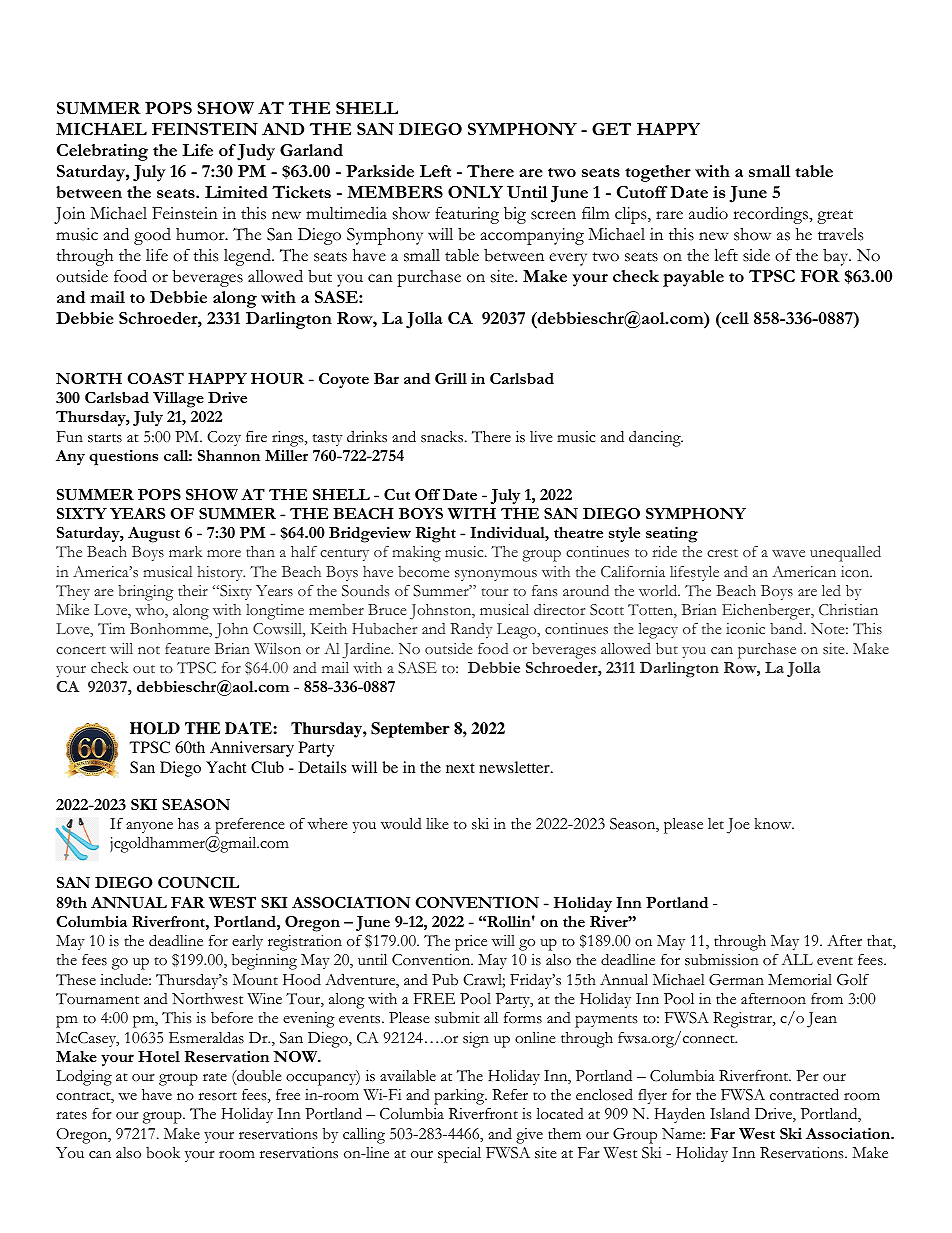 The height and width of the document is (1233, 952). What do you see at coordinates (198, 883) in the document?
I see `COUNCIL` at bounding box center [198, 883].
